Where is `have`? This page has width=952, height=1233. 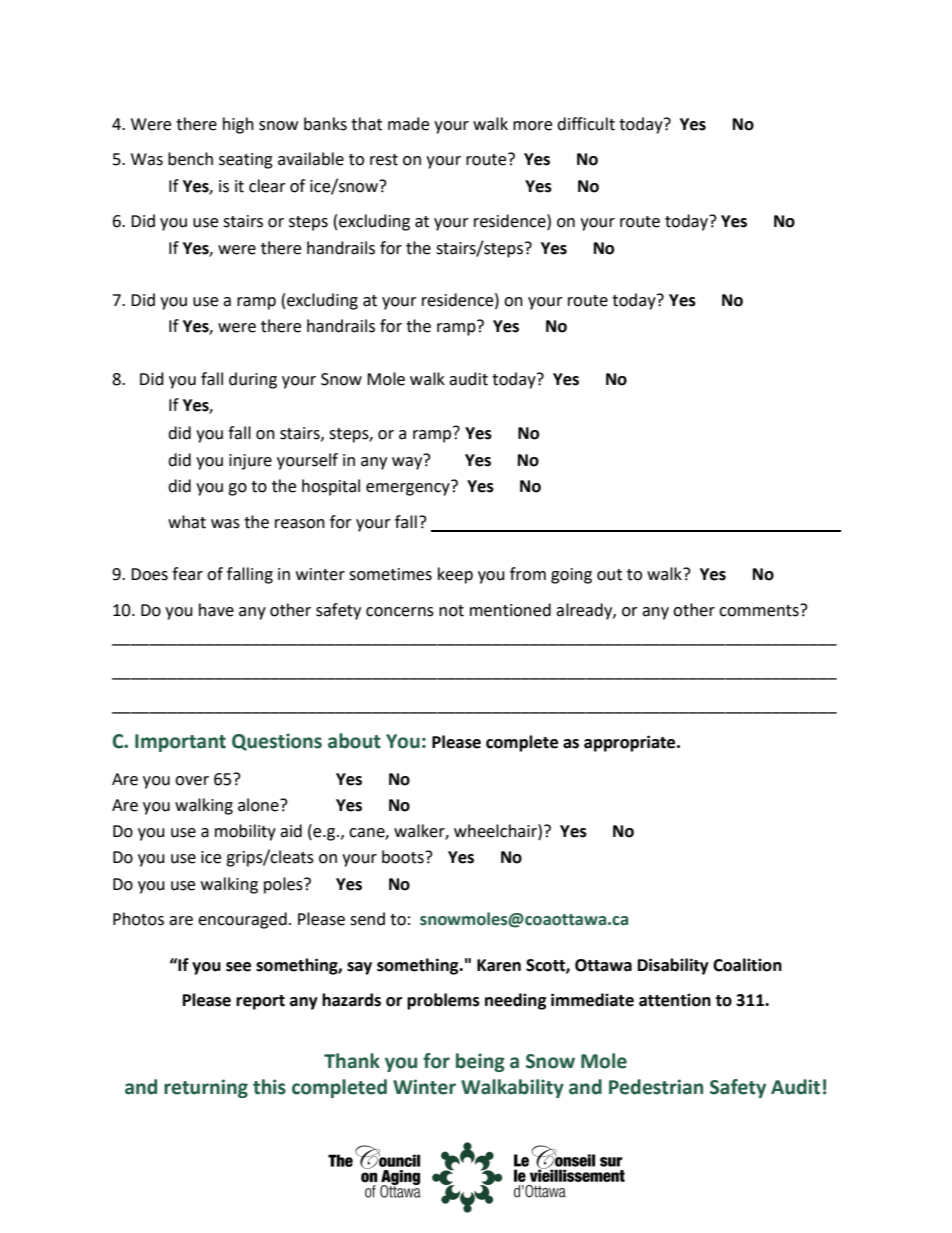
have is located at coordinates (216, 610).
